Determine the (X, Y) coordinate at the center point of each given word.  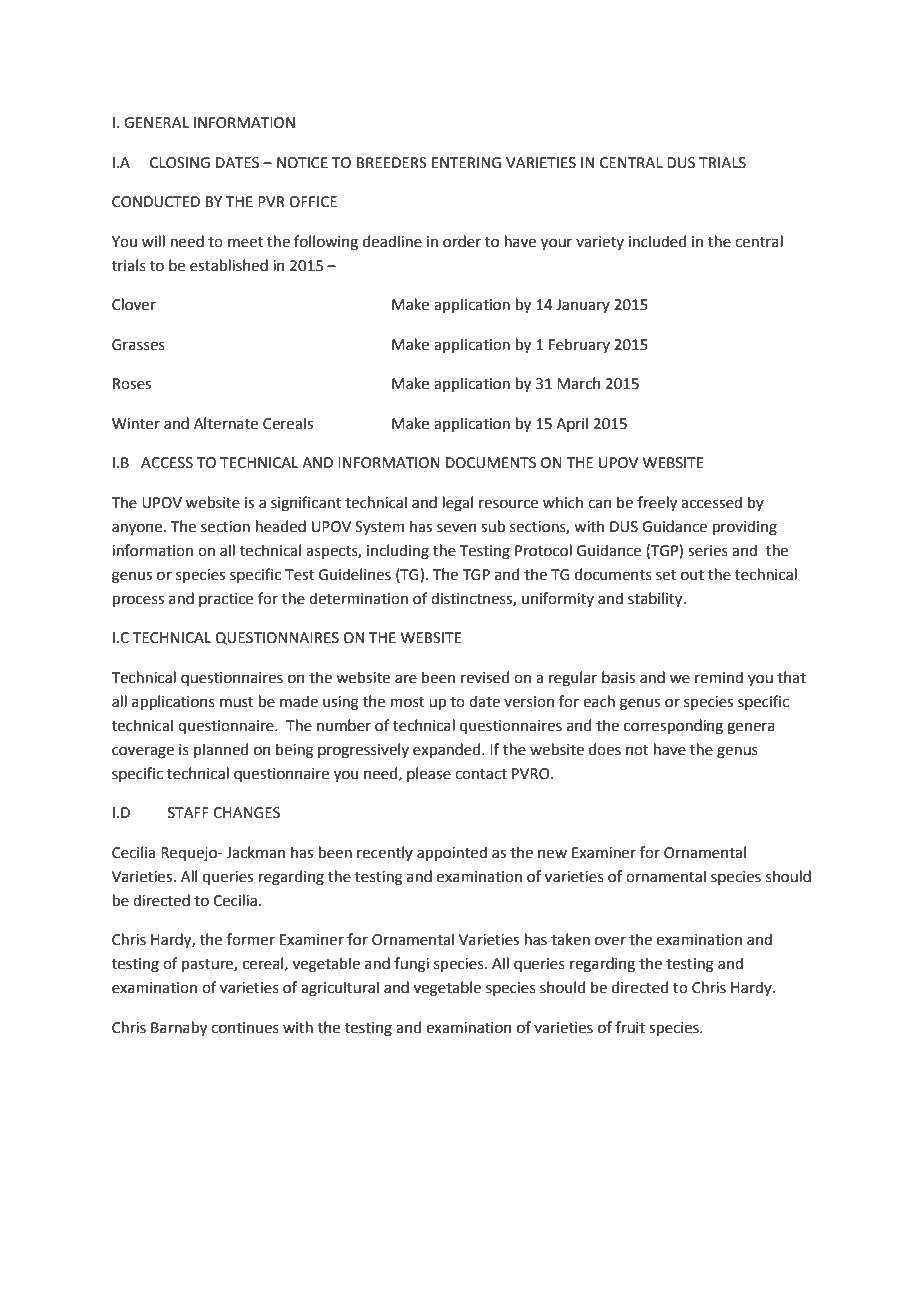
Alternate (226, 423)
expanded (448, 750)
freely (657, 503)
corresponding (673, 727)
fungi (411, 965)
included (657, 241)
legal (457, 504)
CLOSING (180, 163)
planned (221, 750)
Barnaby (179, 1028)
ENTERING (466, 163)
